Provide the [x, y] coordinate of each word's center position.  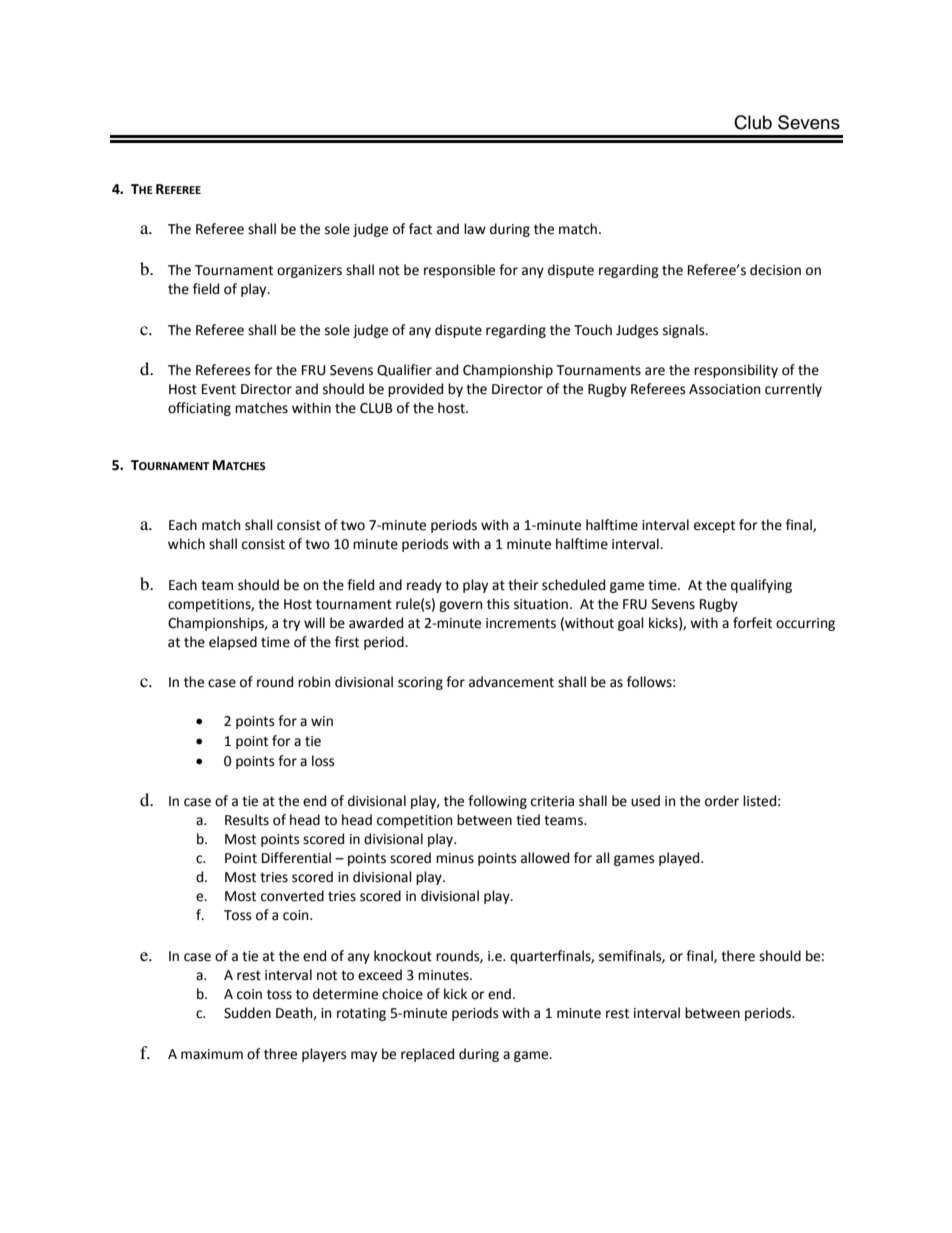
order [722, 801]
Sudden [247, 1013]
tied [528, 820]
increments [521, 623]
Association [724, 389]
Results [247, 820]
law [475, 228]
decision [775, 270]
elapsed [233, 643]
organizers [309, 271]
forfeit [752, 623]
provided [415, 390]
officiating [199, 409]
